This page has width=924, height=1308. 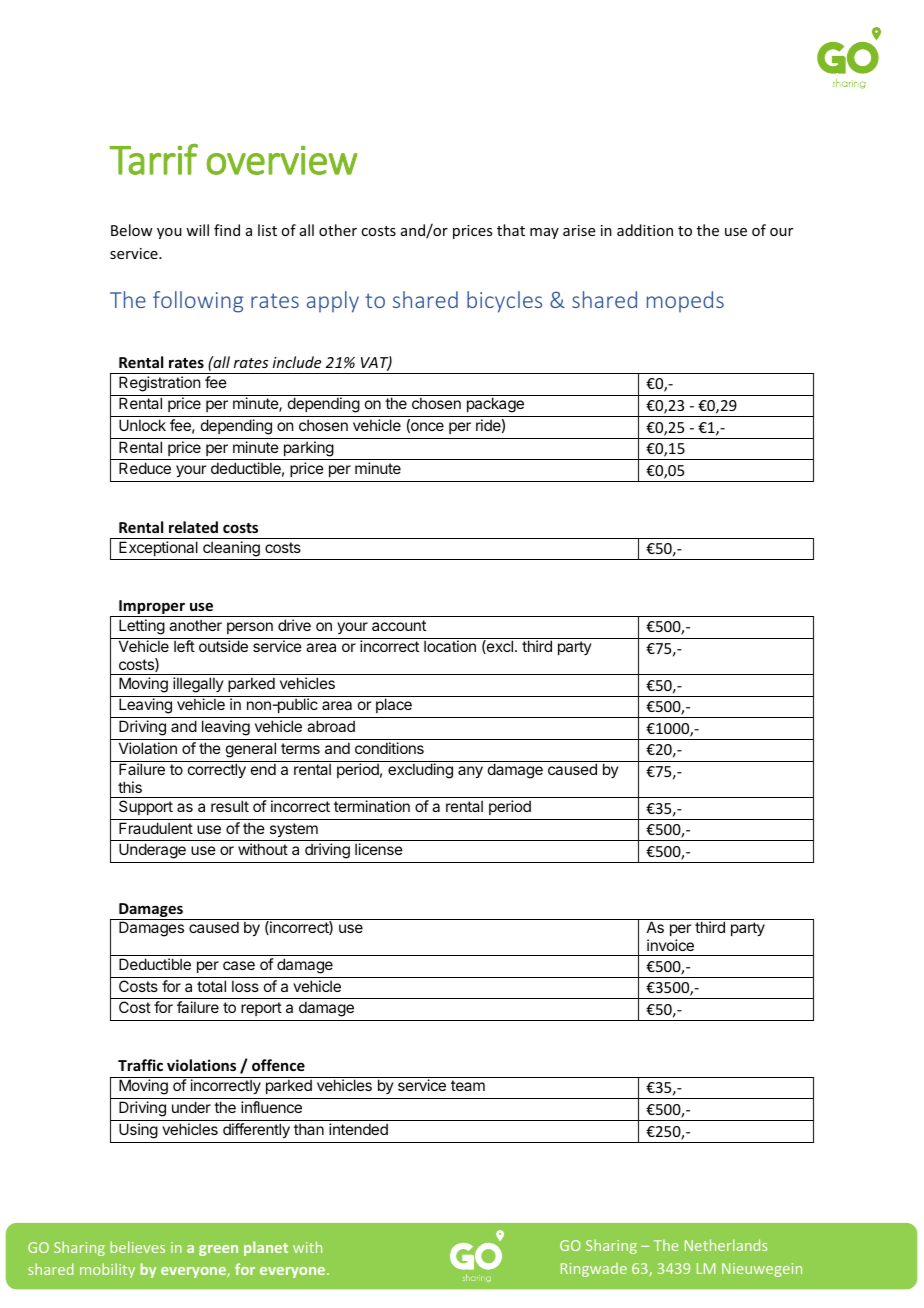 I want to click on intended, so click(x=358, y=1129).
